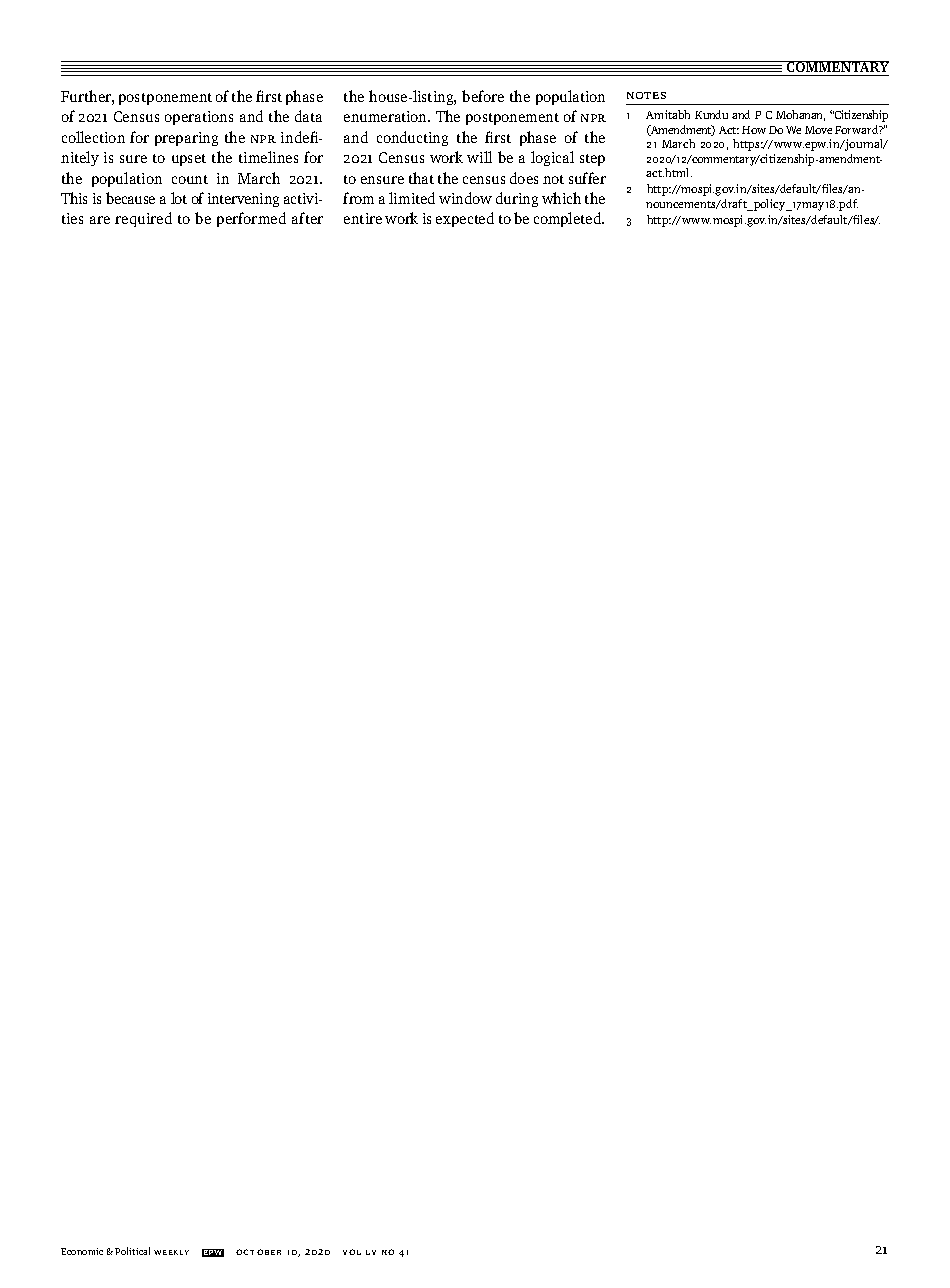  I want to click on Political, so click(132, 1251).
